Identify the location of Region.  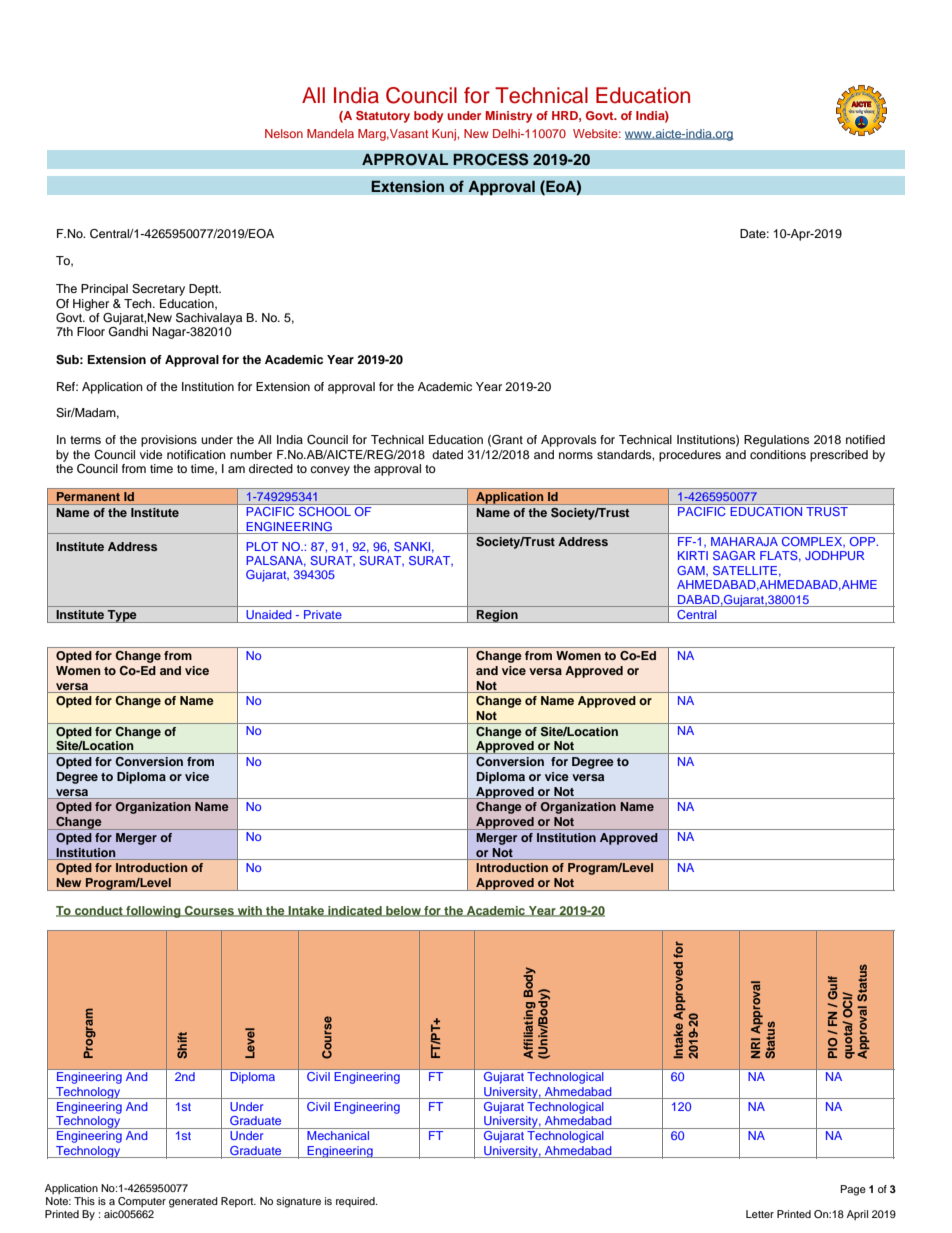
(497, 616).
